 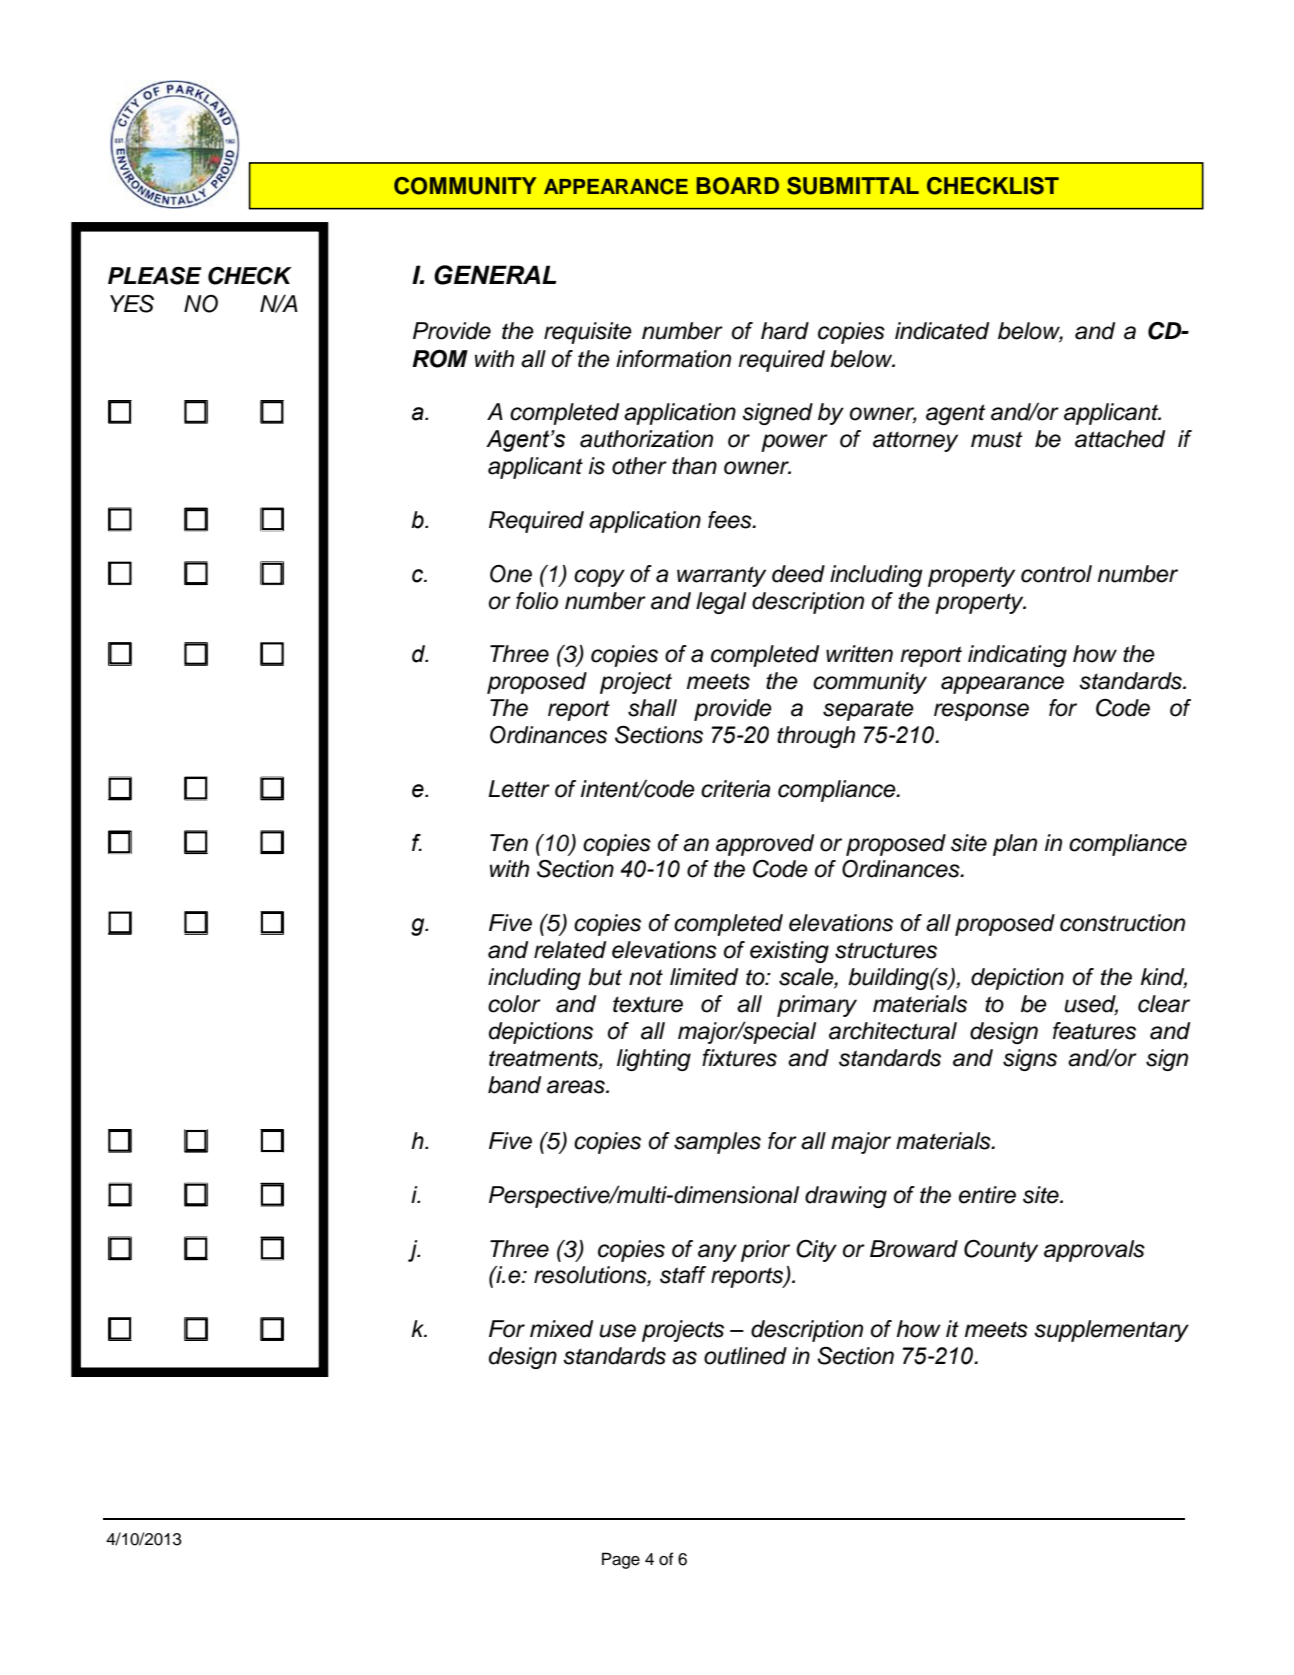 I want to click on indicated, so click(x=942, y=331).
